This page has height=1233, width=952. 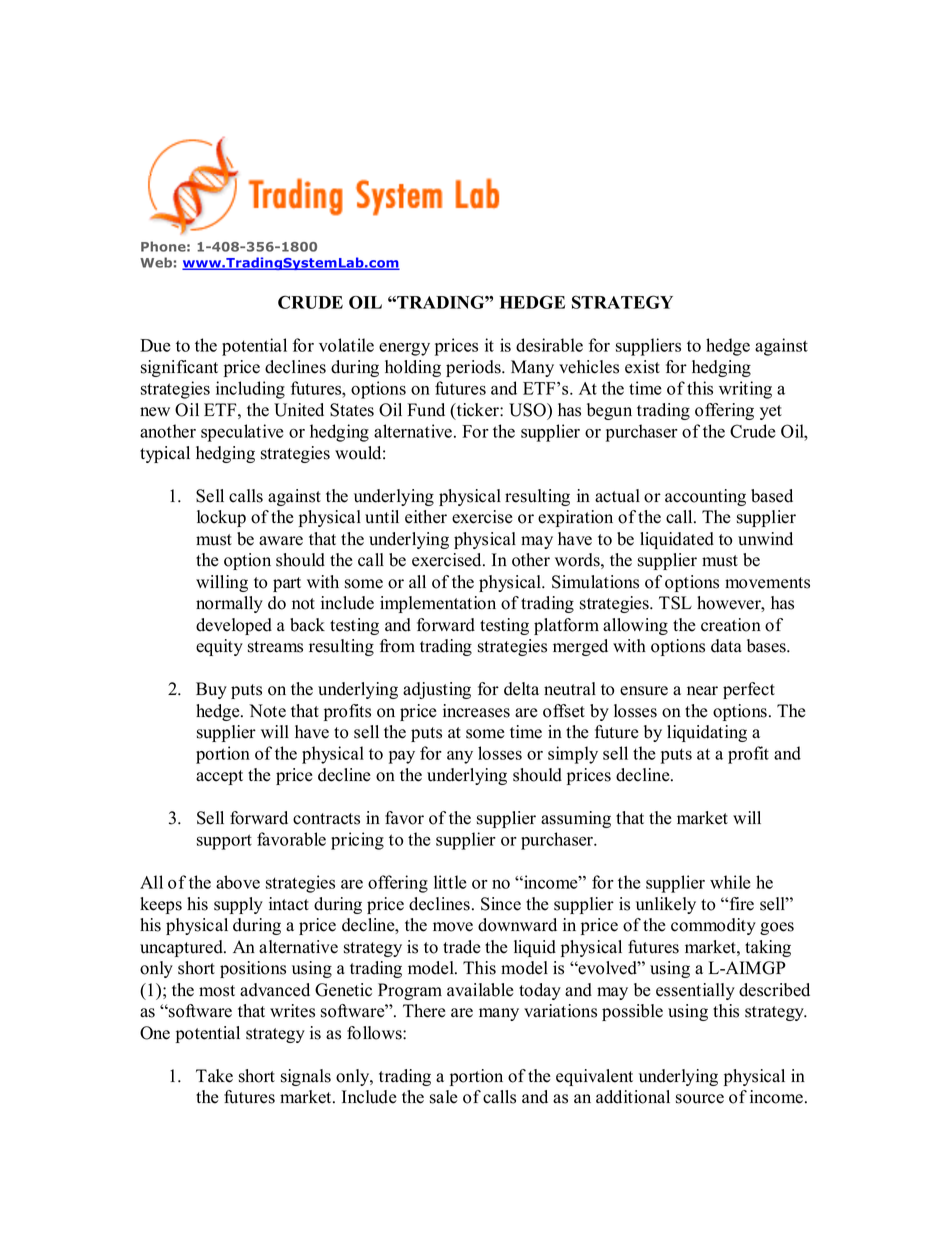 I want to click on writing, so click(x=745, y=390).
